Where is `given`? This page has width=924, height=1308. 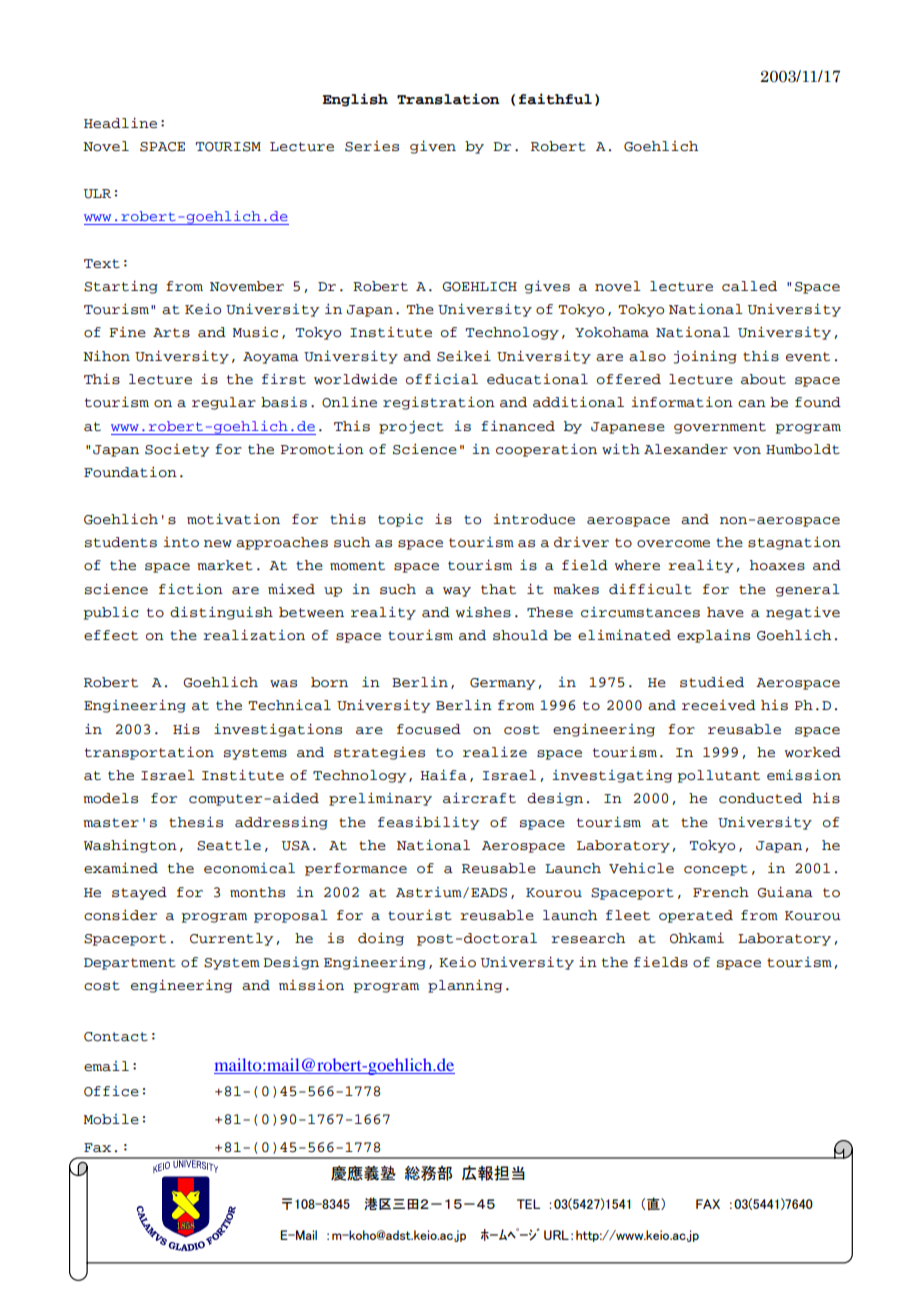
given is located at coordinates (433, 147).
